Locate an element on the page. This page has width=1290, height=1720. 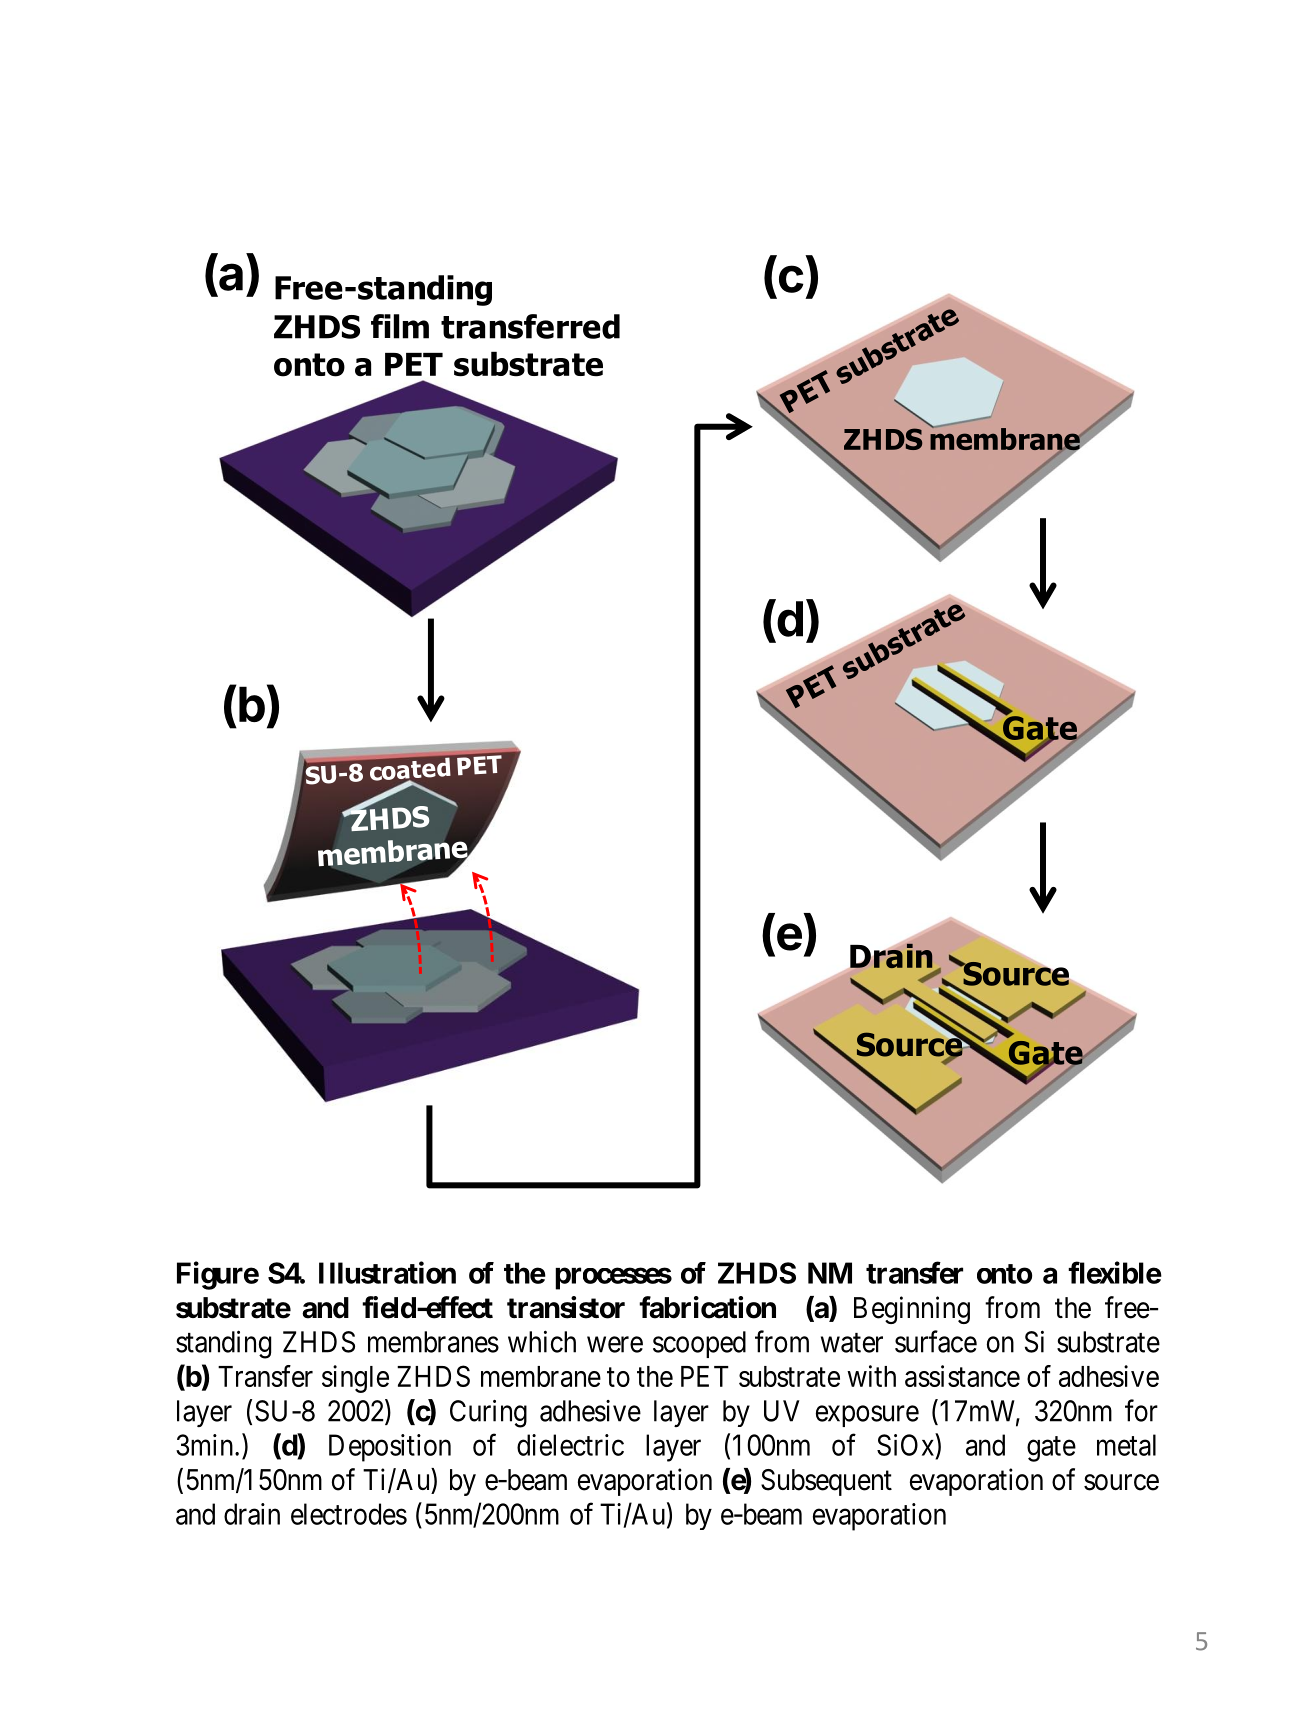
Beginning is located at coordinates (912, 1310).
